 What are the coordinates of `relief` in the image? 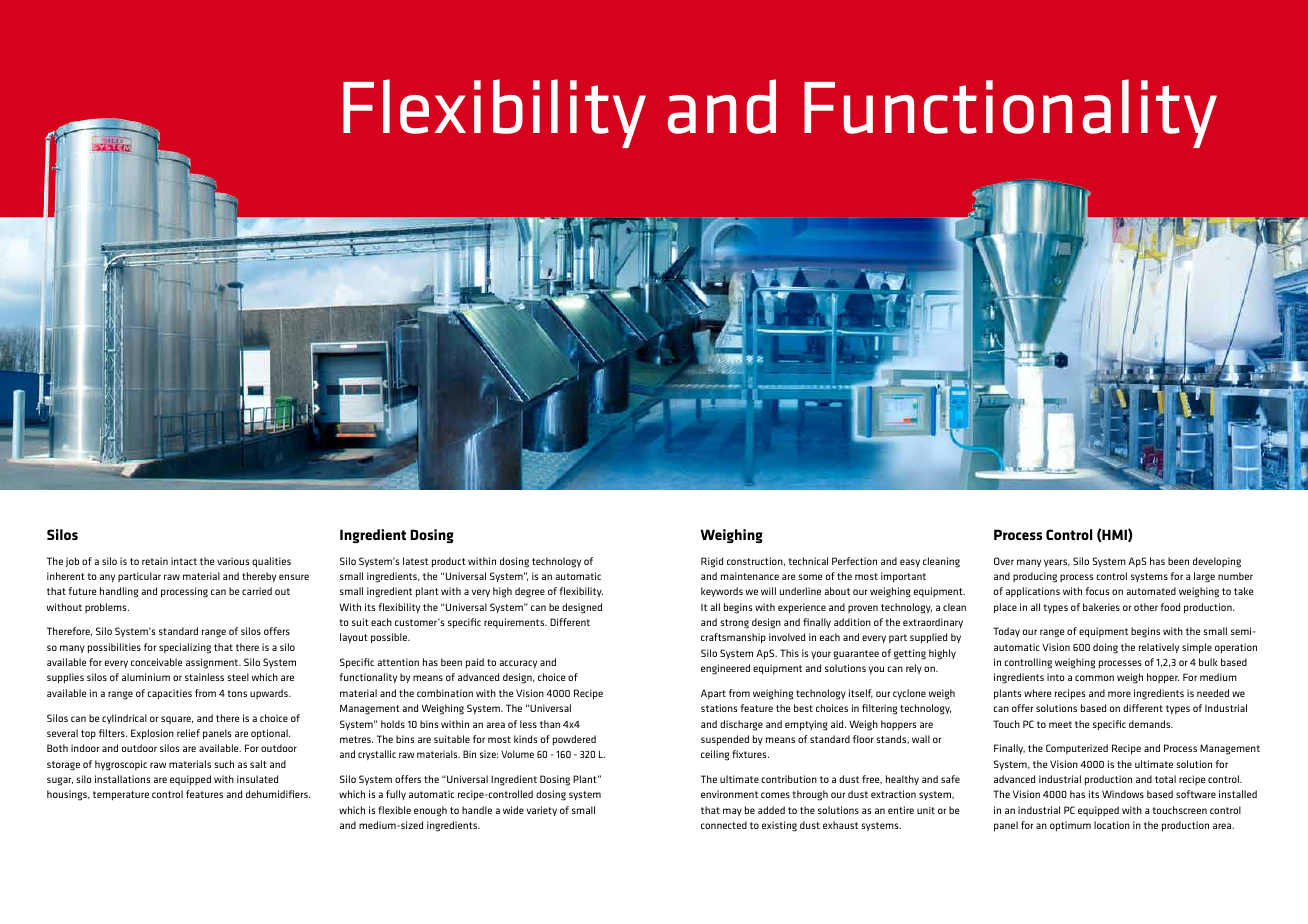 It's located at (188, 733).
